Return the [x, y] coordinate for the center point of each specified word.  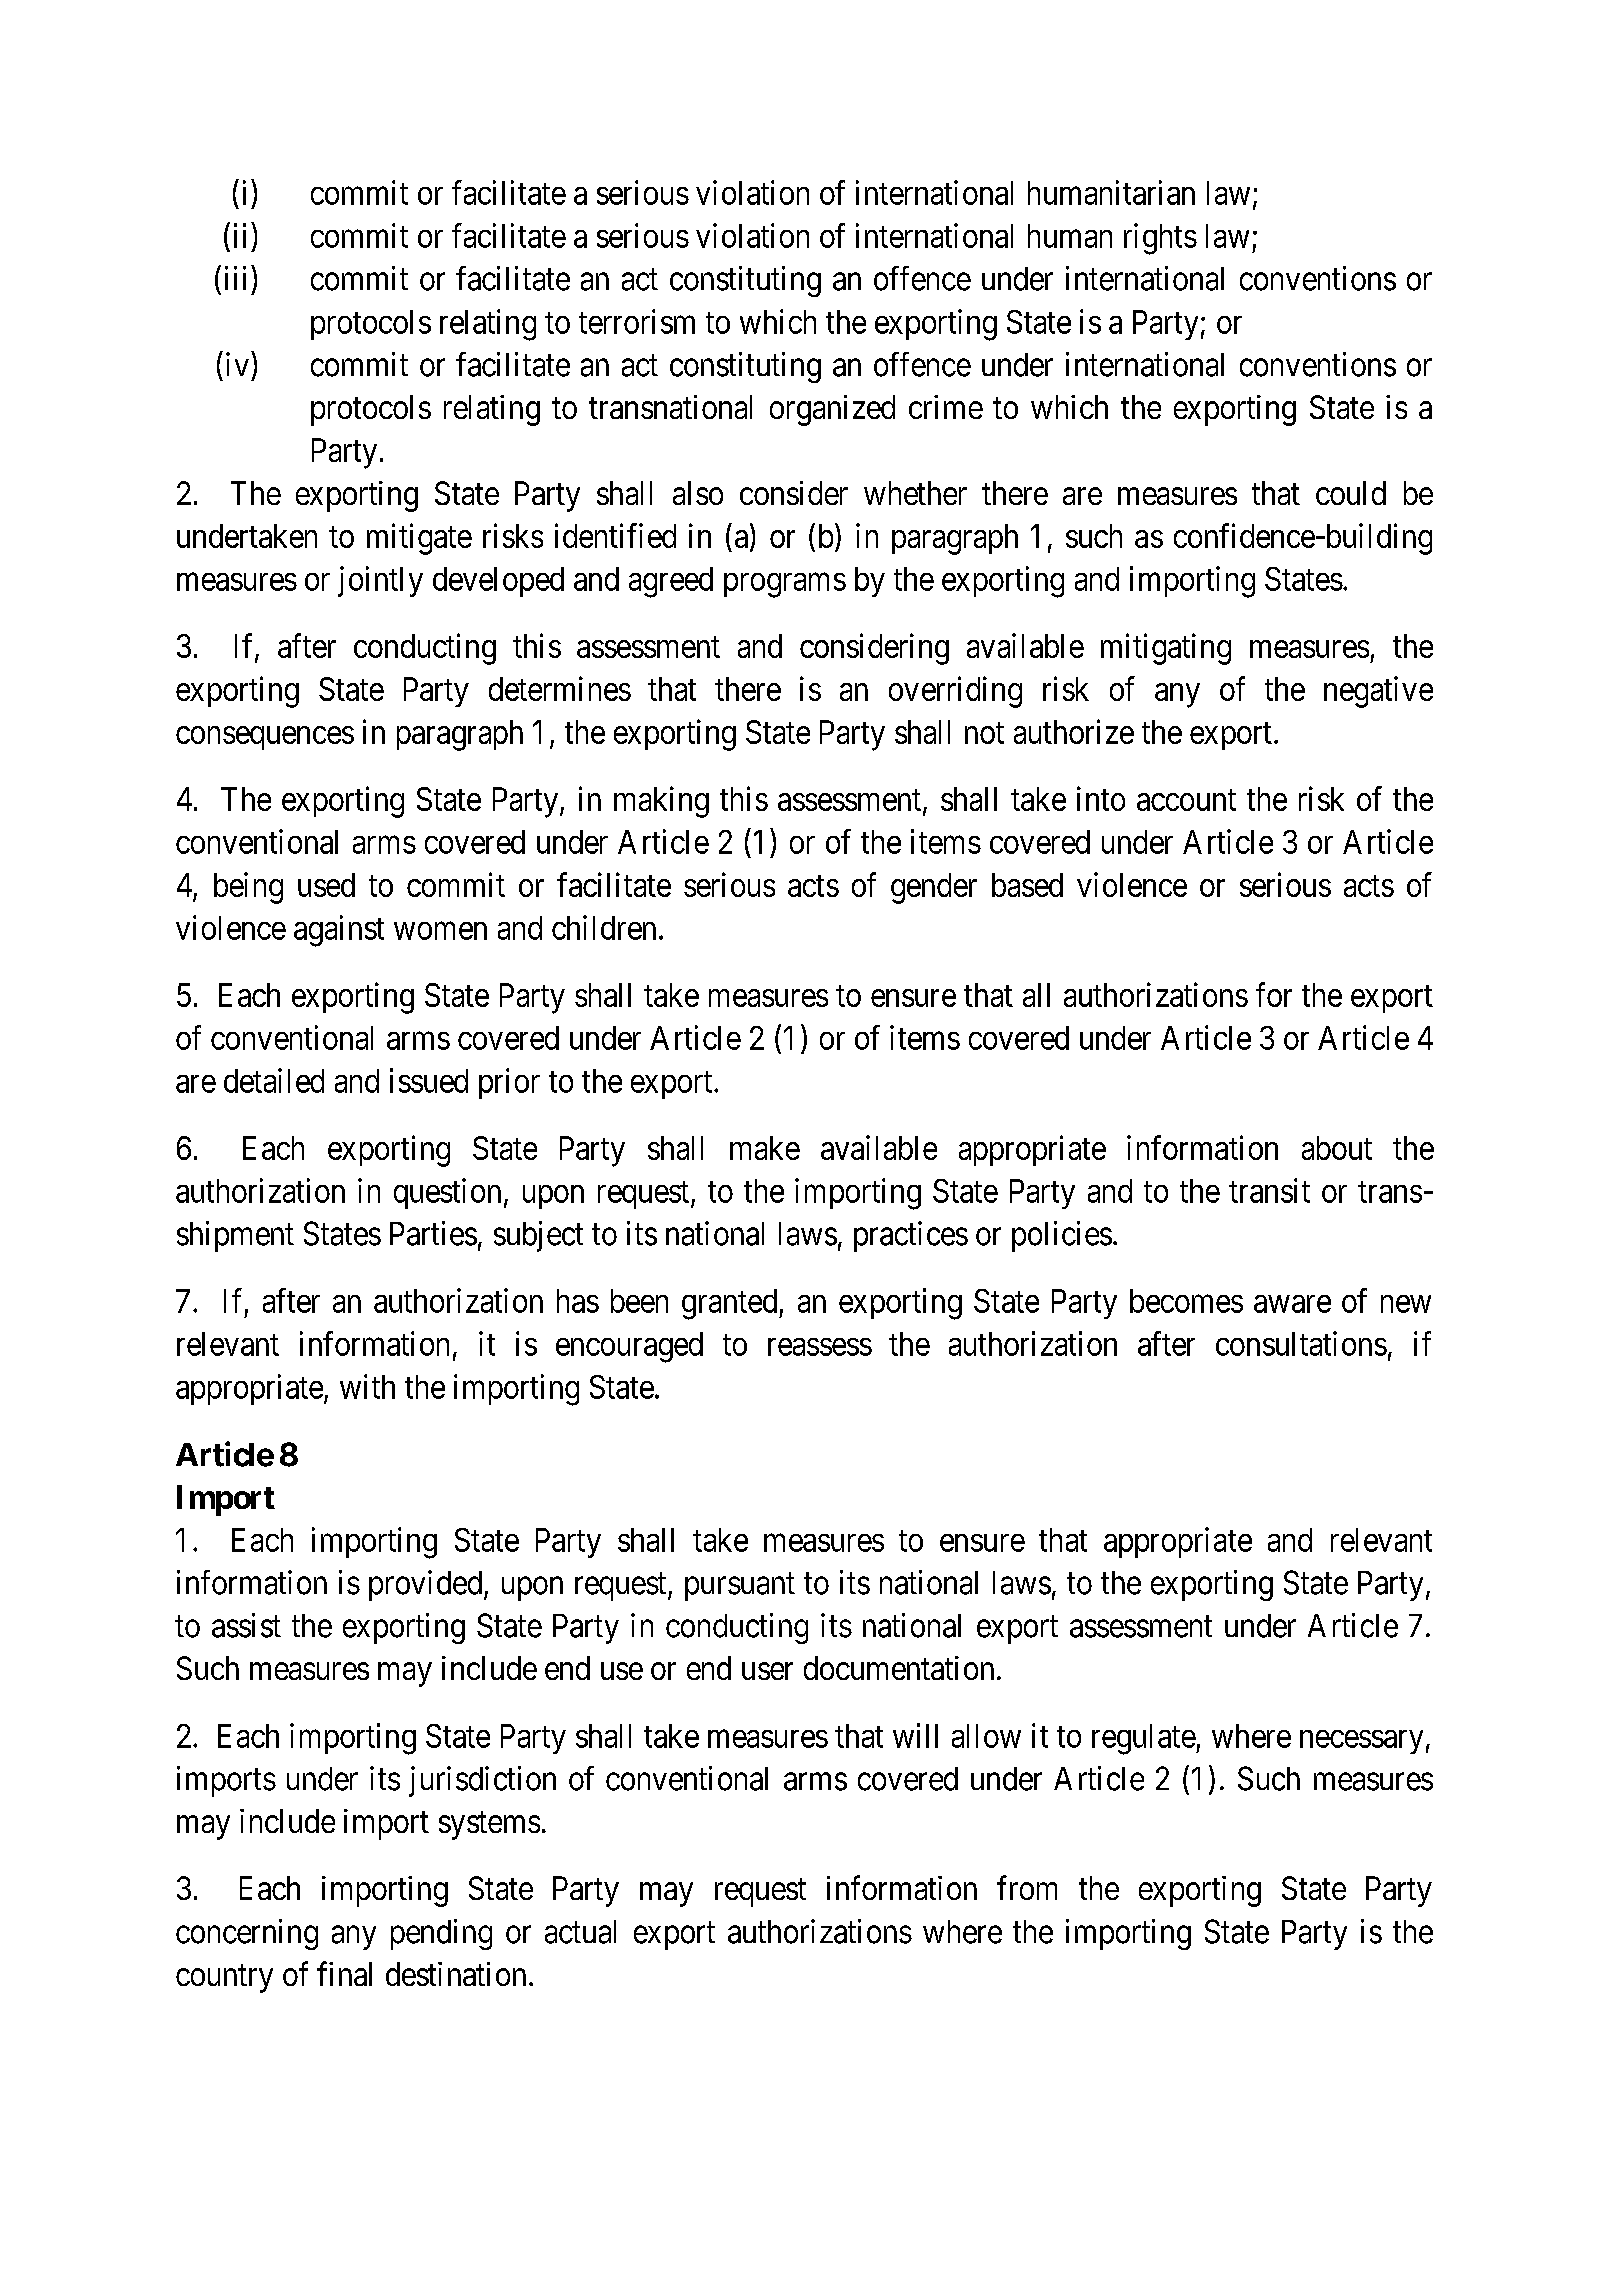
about [1337, 1148]
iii [235, 278]
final [344, 1973]
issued [429, 1080]
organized [832, 410]
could [1351, 493]
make [765, 1148]
